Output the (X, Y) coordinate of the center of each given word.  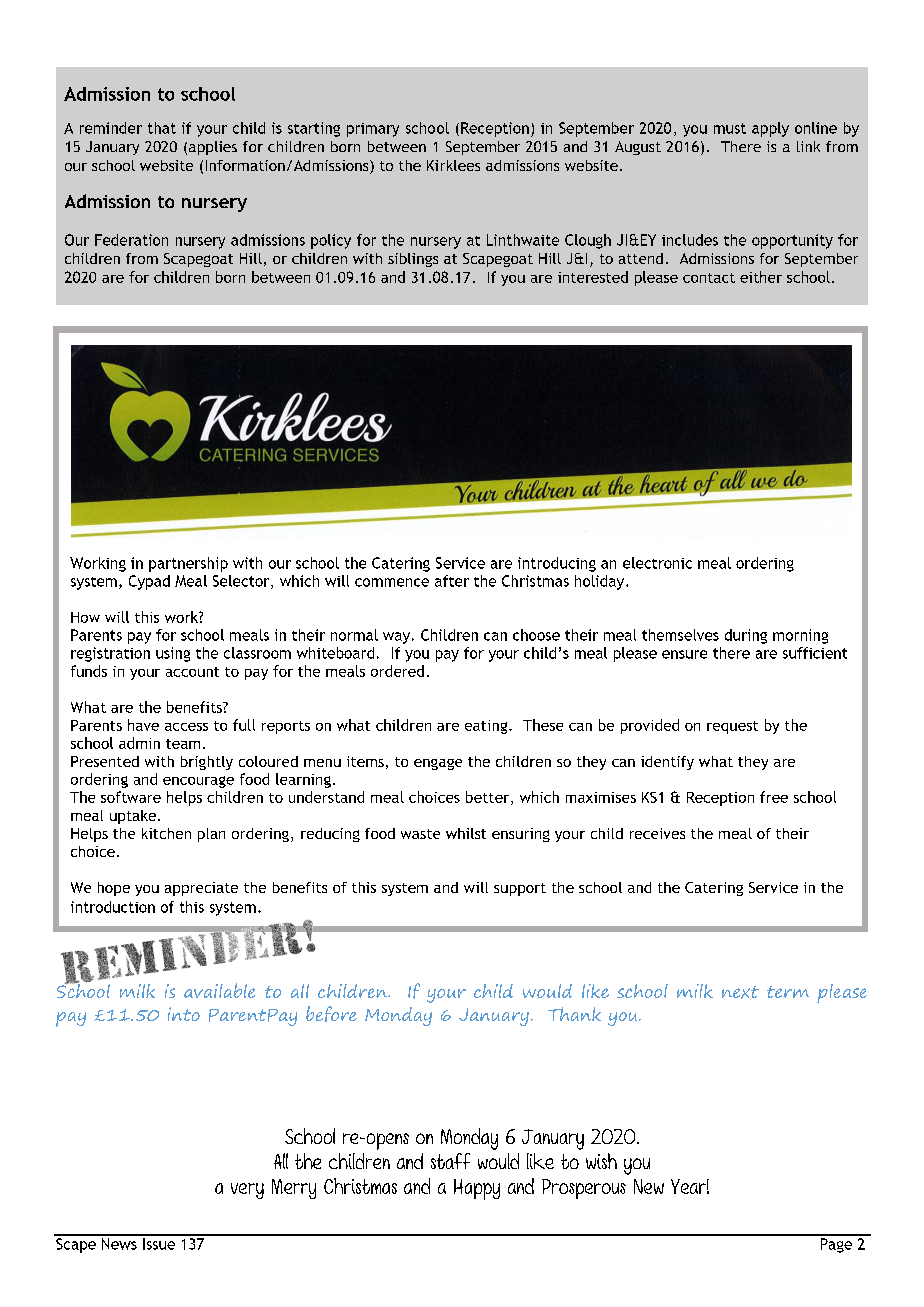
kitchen (166, 833)
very (247, 1191)
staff (450, 1161)
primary (373, 130)
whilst (466, 833)
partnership (188, 564)
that (162, 128)
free (774, 797)
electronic (657, 563)
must (730, 128)
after (452, 581)
